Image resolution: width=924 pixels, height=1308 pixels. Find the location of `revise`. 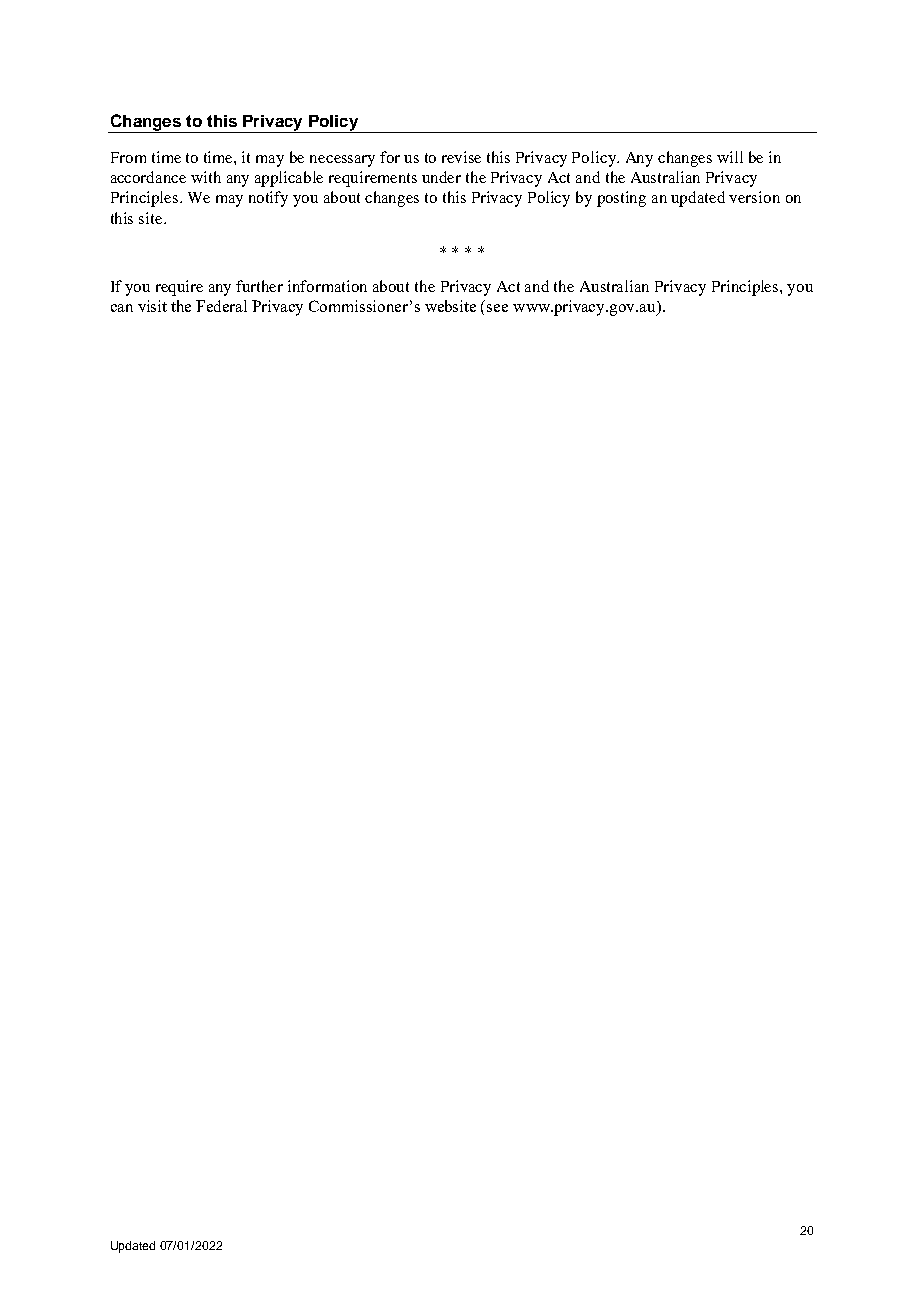

revise is located at coordinates (461, 157).
